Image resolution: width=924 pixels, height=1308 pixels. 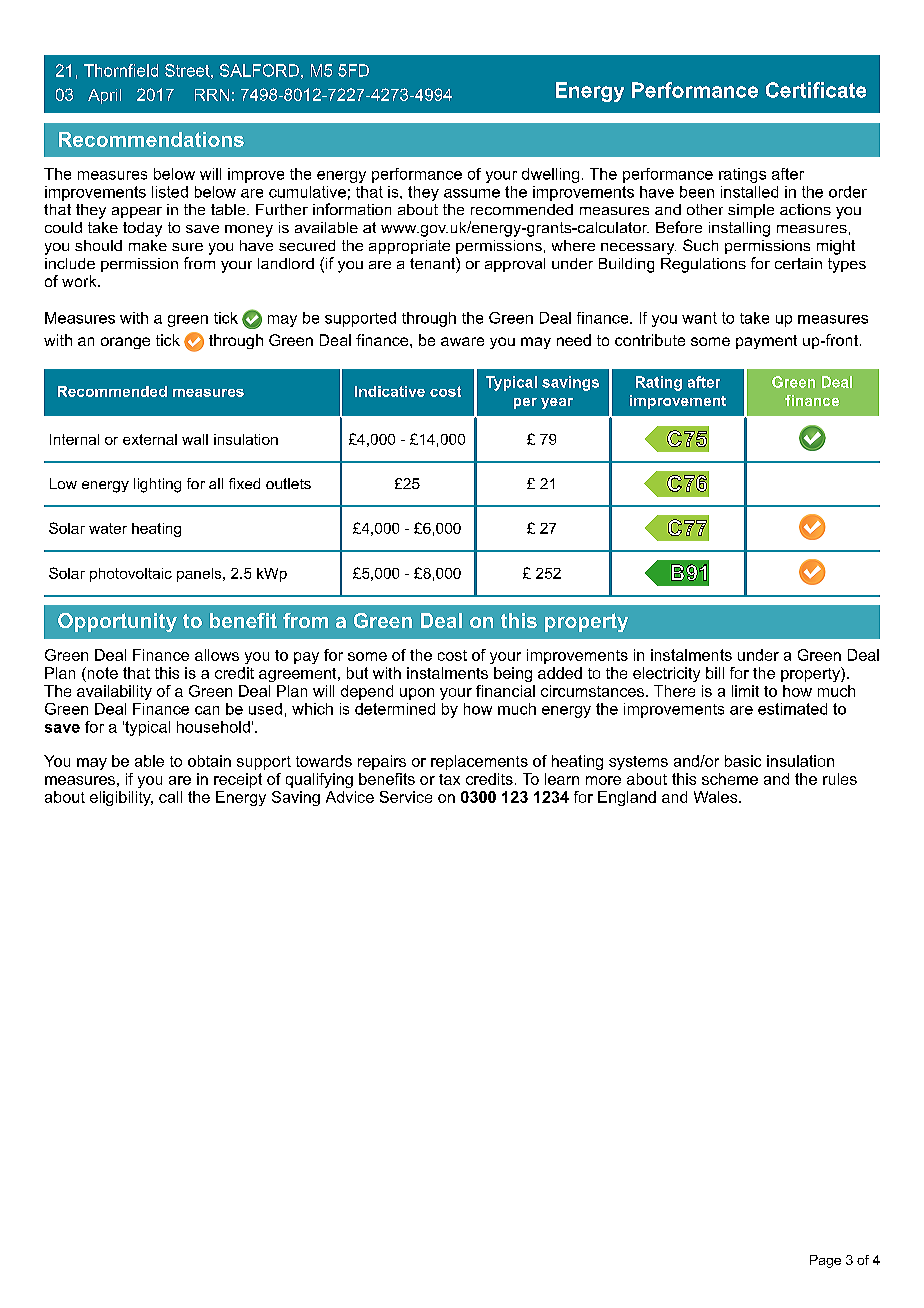 What do you see at coordinates (417, 694) in the page?
I see `upon` at bounding box center [417, 694].
